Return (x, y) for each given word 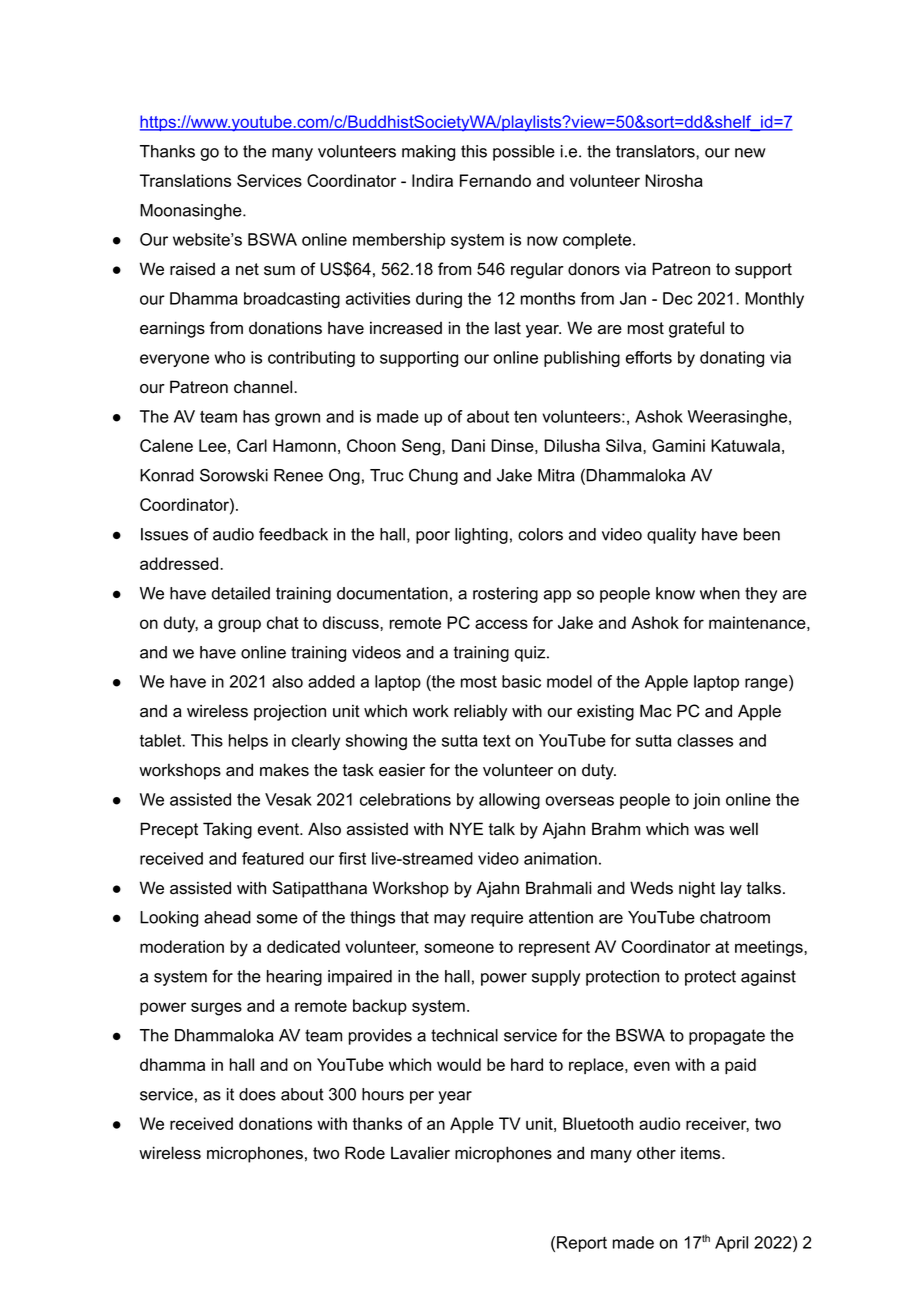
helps (248, 742)
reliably (480, 712)
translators (656, 151)
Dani (468, 445)
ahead (227, 917)
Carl (252, 445)
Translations (185, 180)
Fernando (495, 180)
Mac (656, 711)
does (257, 1094)
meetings (770, 948)
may (450, 920)
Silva (625, 445)
